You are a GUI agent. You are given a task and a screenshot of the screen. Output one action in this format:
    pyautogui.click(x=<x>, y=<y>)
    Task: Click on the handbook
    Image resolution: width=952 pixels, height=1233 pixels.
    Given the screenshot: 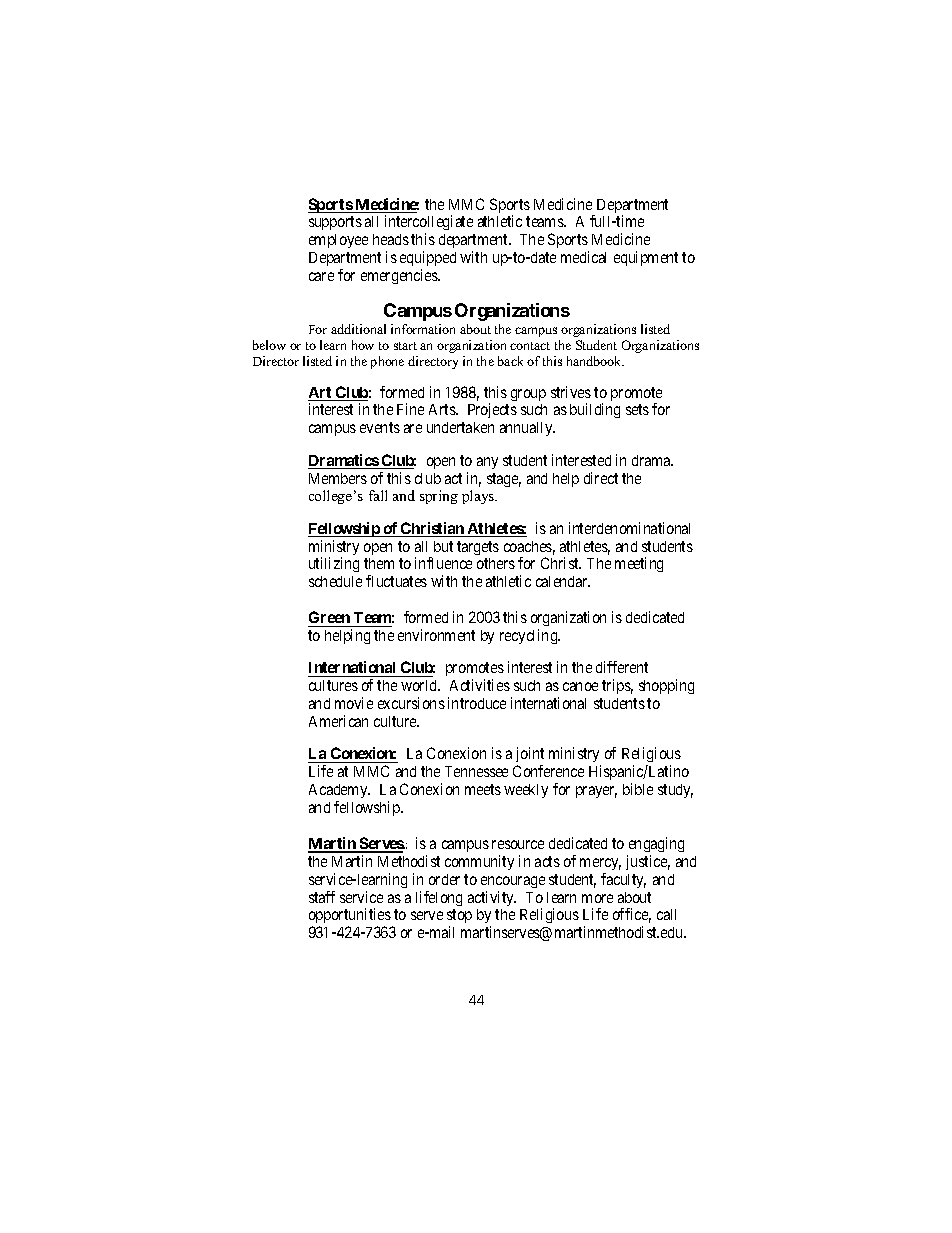 What is the action you would take?
    pyautogui.click(x=595, y=361)
